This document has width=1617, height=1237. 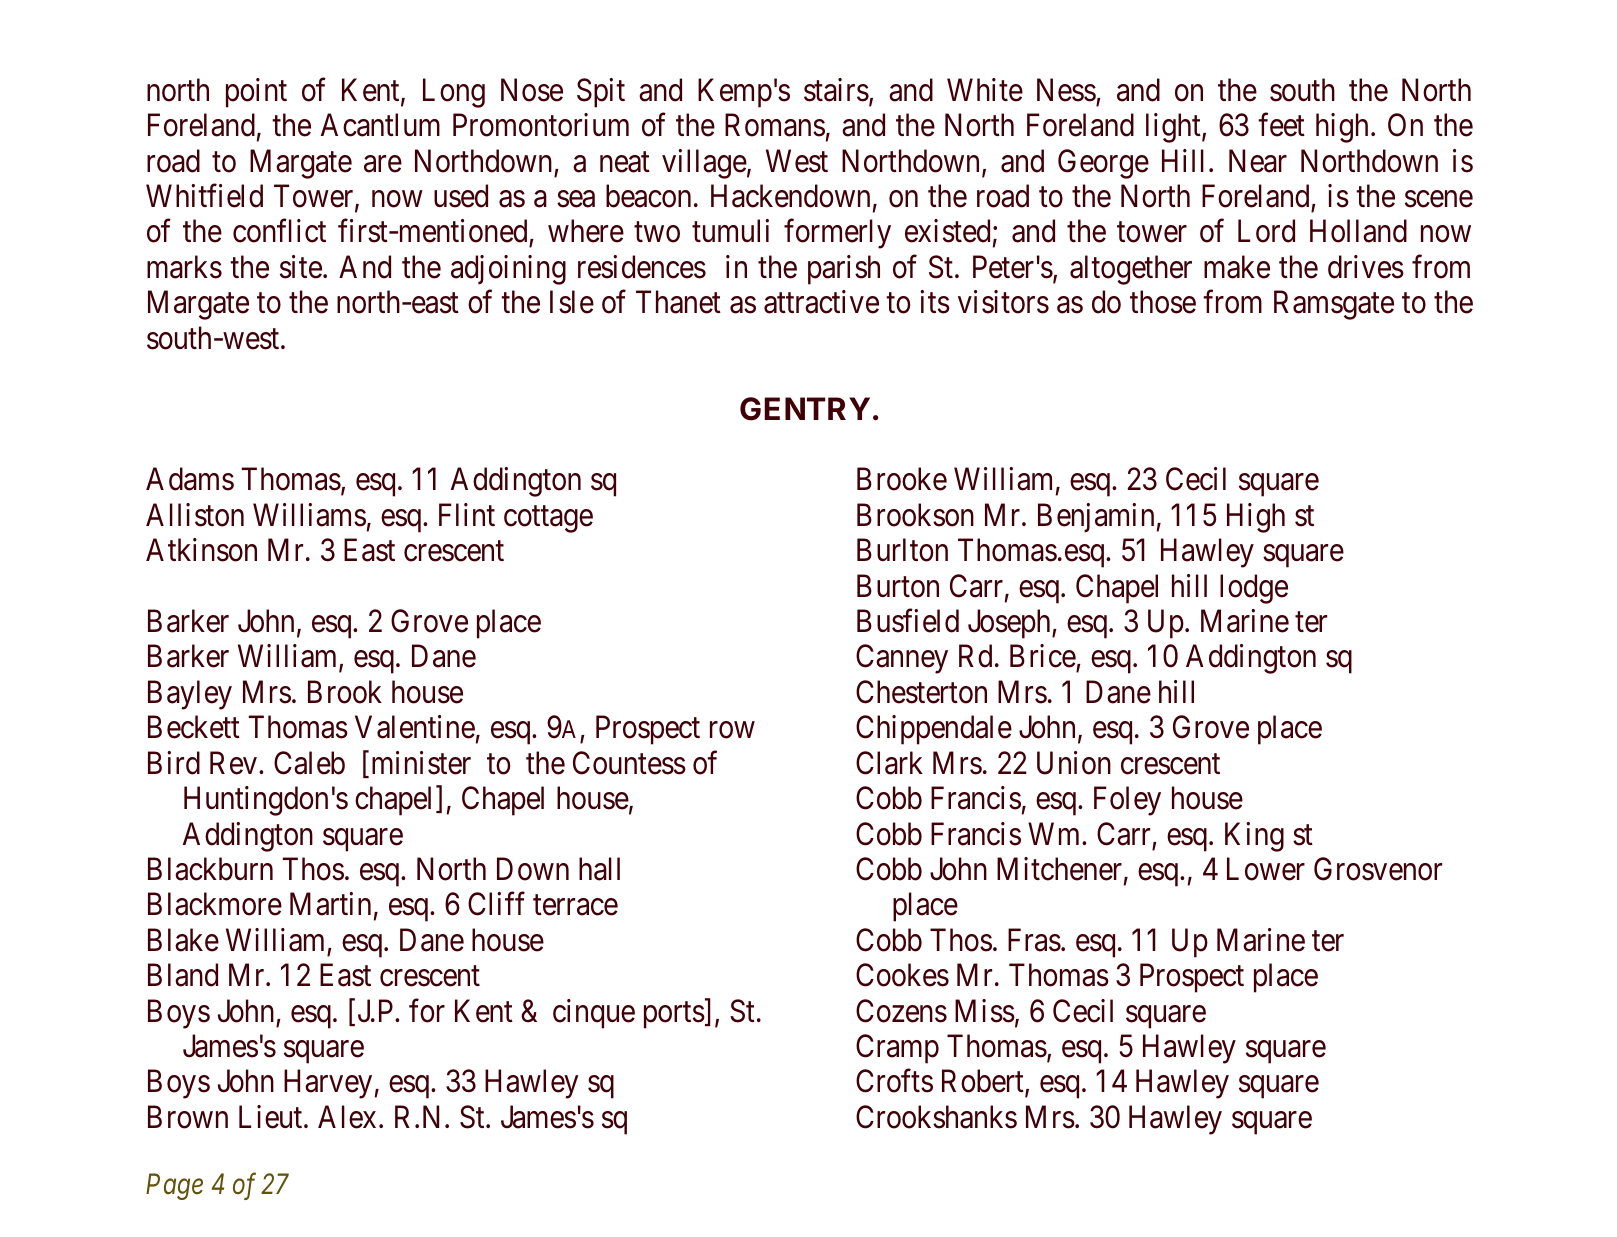 What do you see at coordinates (898, 586) in the document?
I see `Burton` at bounding box center [898, 586].
